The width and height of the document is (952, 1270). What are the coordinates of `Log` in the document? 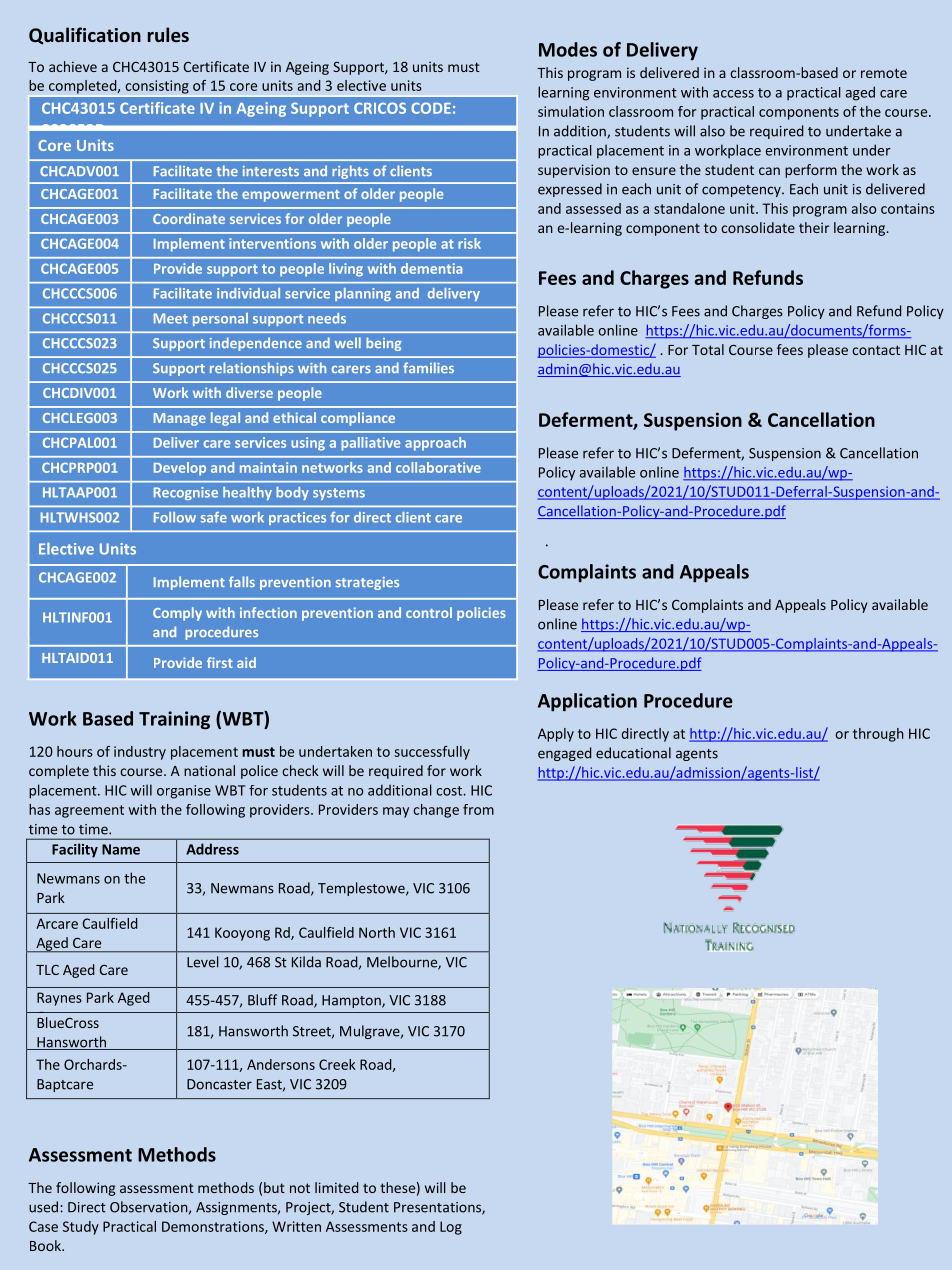 It's located at (451, 1228).
